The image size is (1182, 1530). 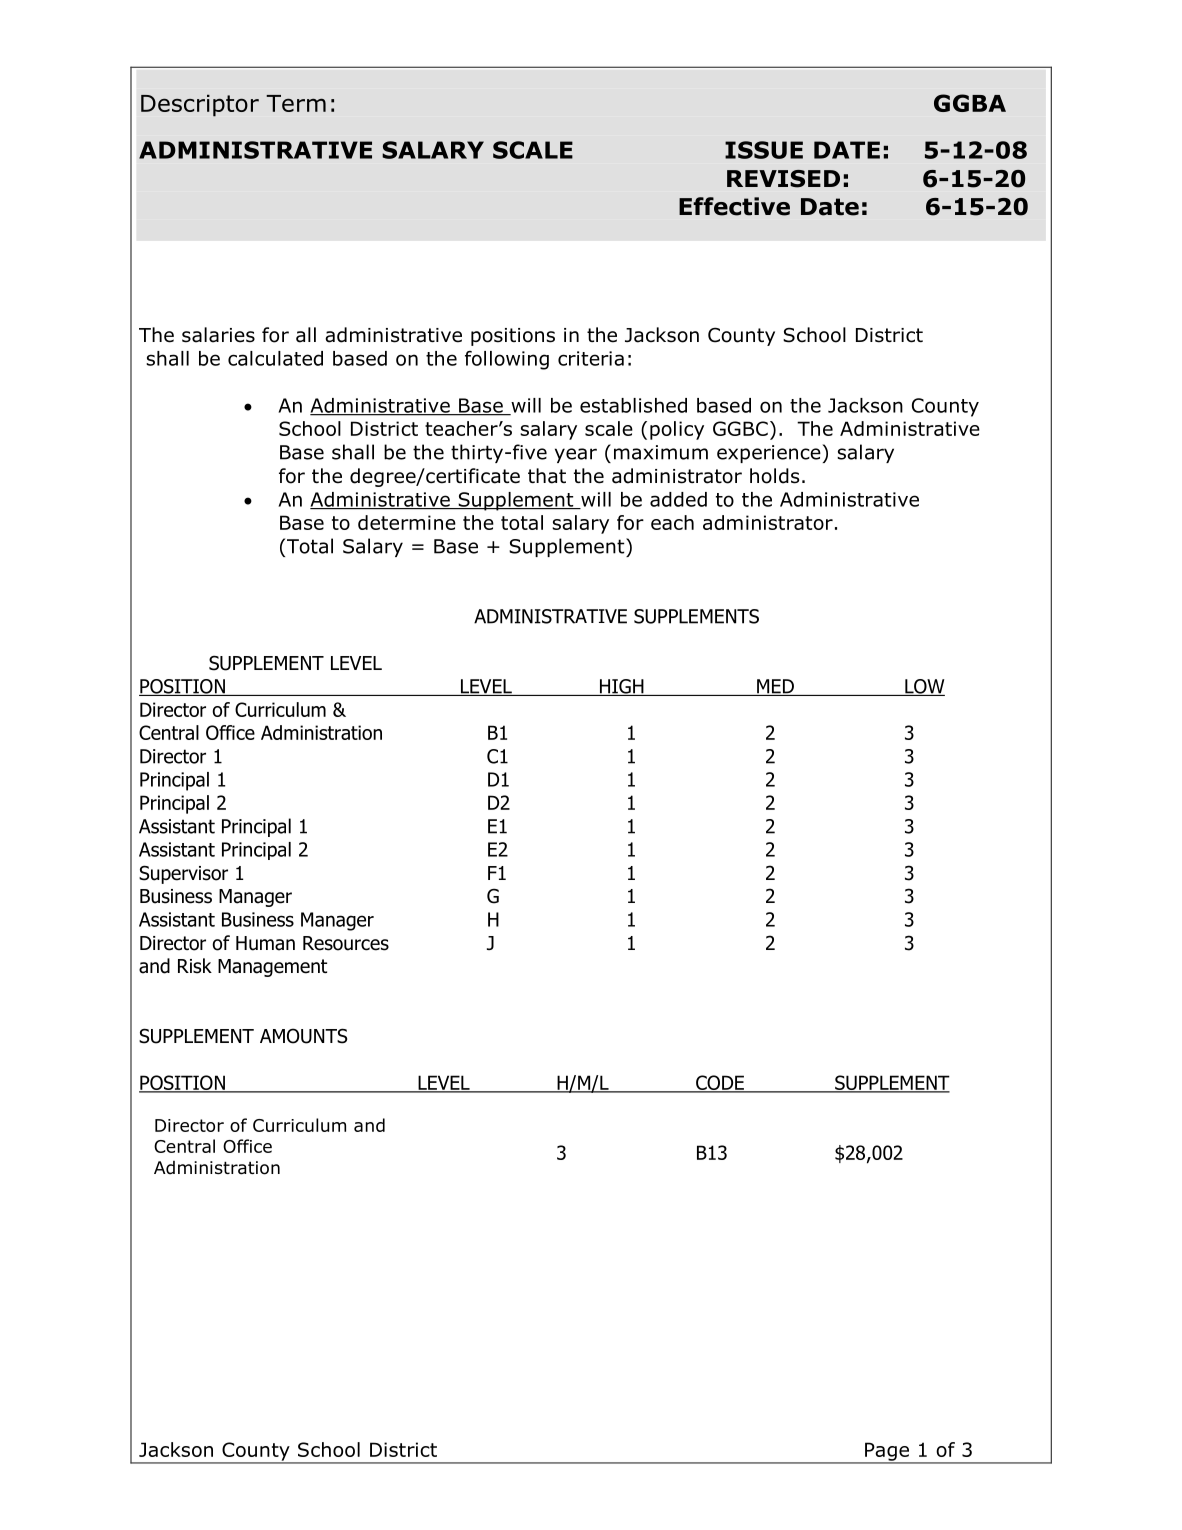 What do you see at coordinates (275, 358) in the screenshot?
I see `calculated` at bounding box center [275, 358].
